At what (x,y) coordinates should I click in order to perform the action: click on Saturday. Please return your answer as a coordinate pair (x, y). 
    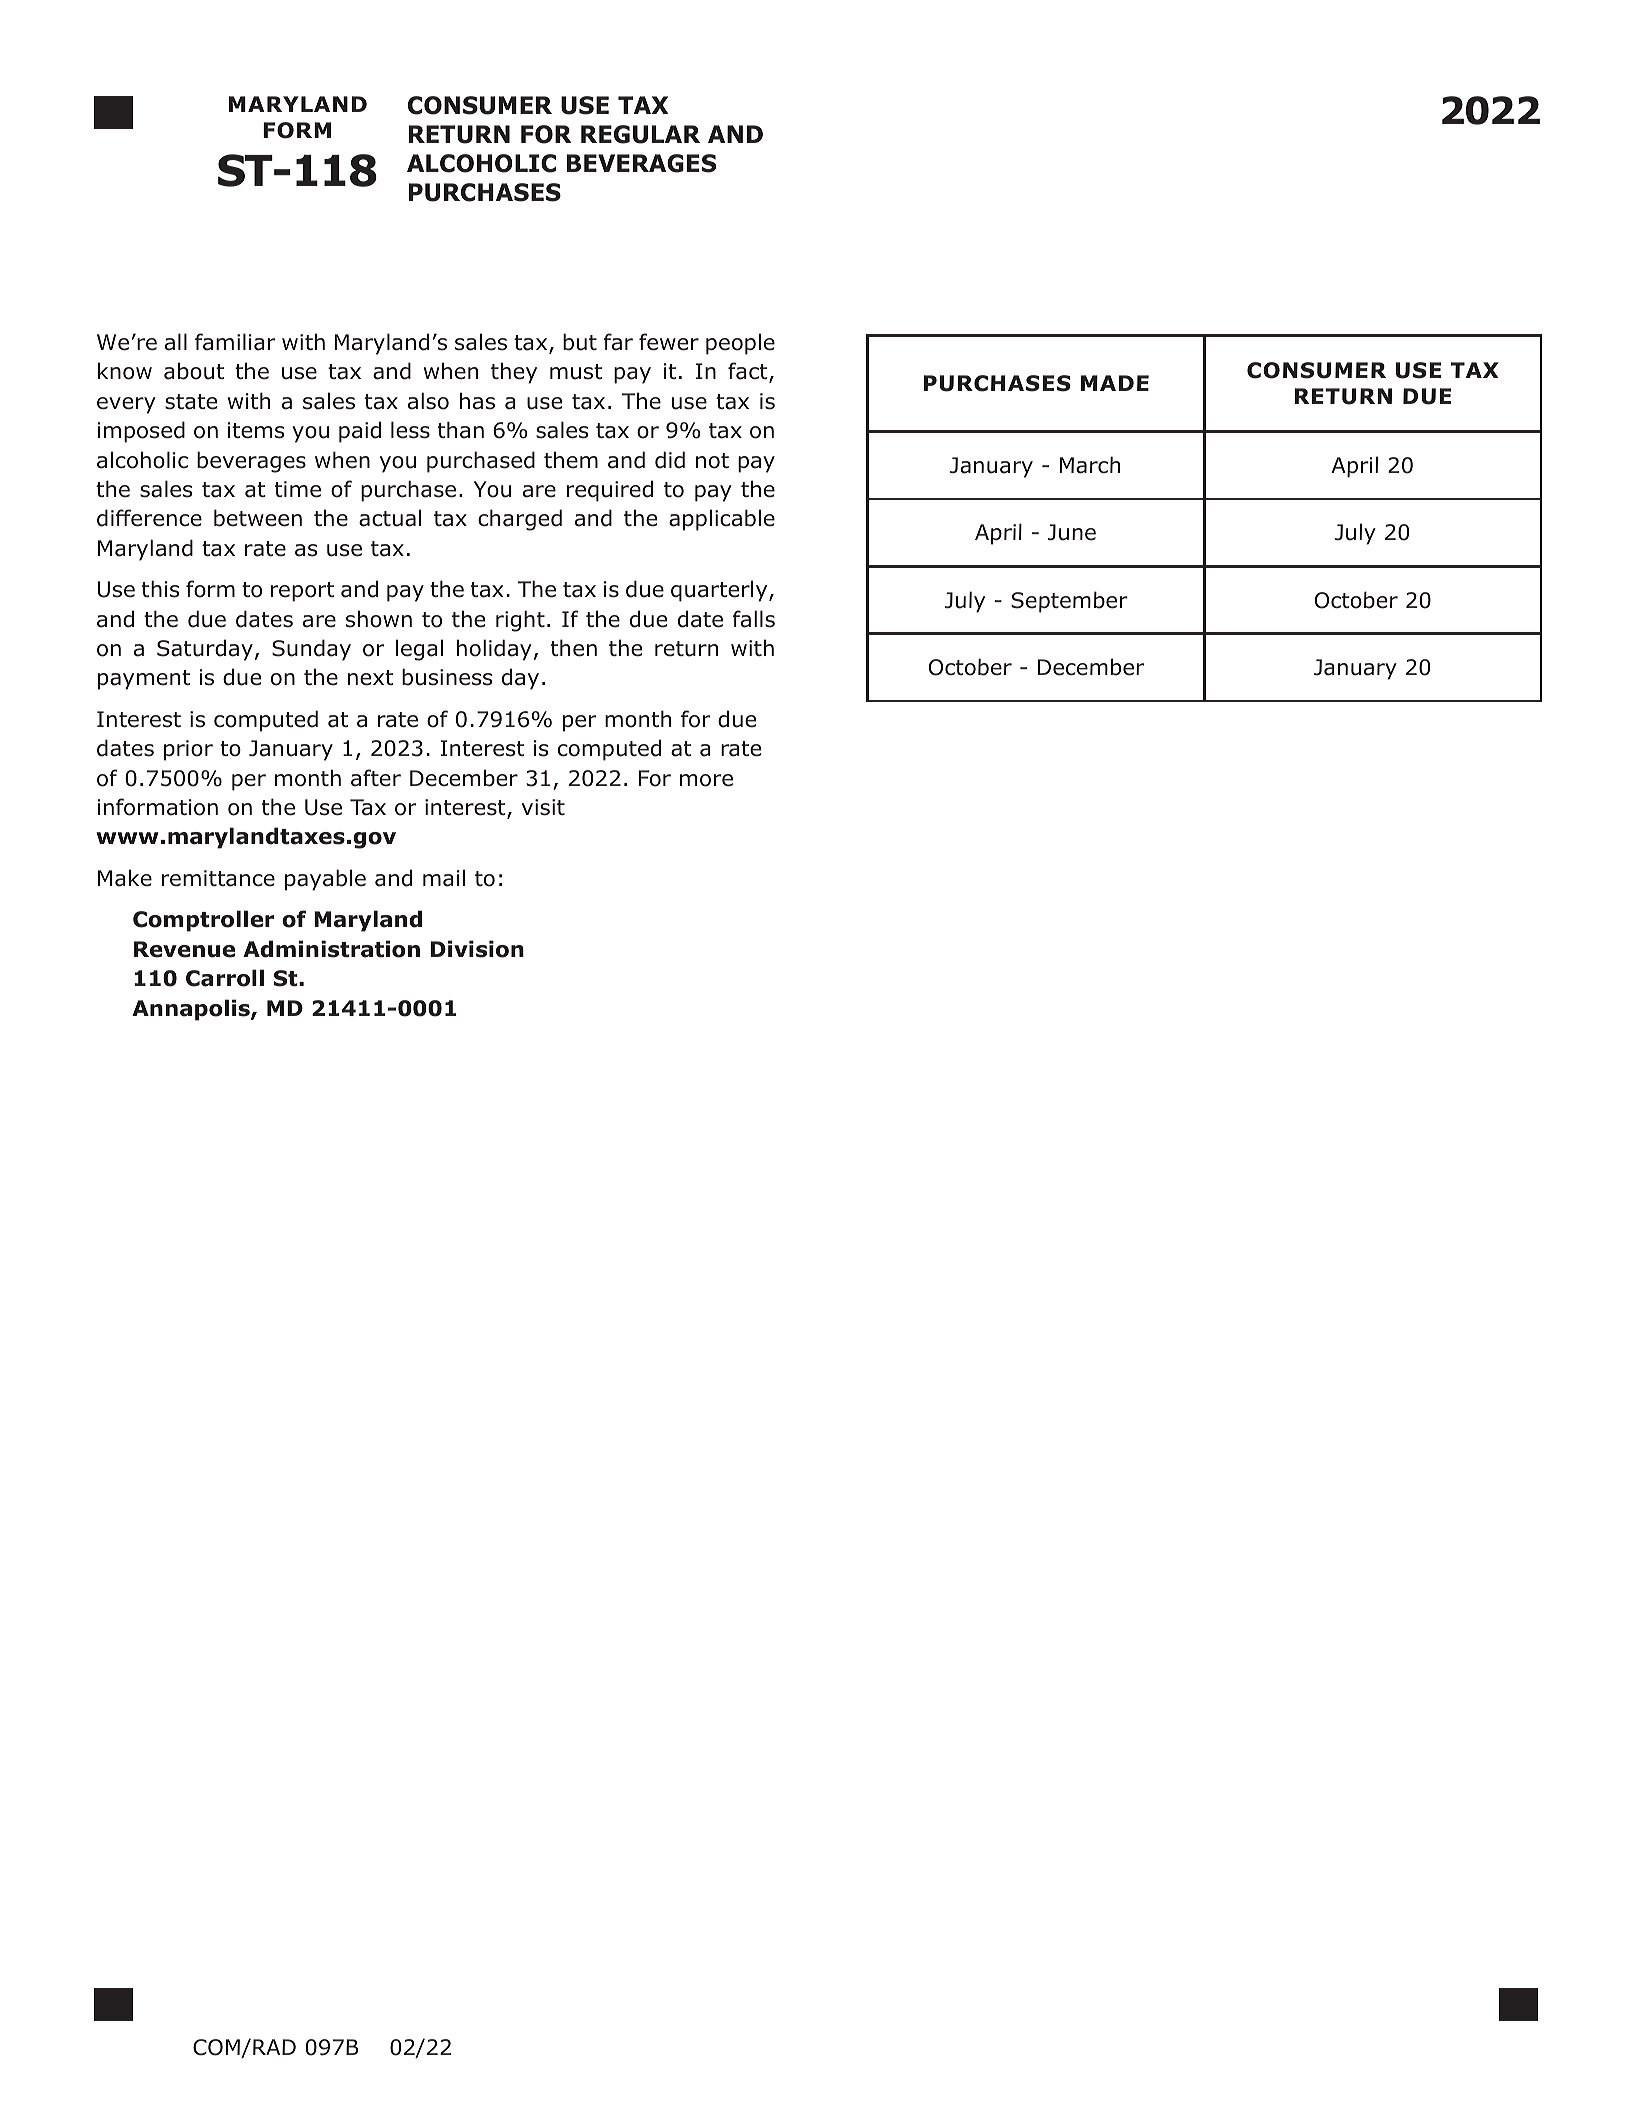
    Looking at the image, I should click on (205, 650).
